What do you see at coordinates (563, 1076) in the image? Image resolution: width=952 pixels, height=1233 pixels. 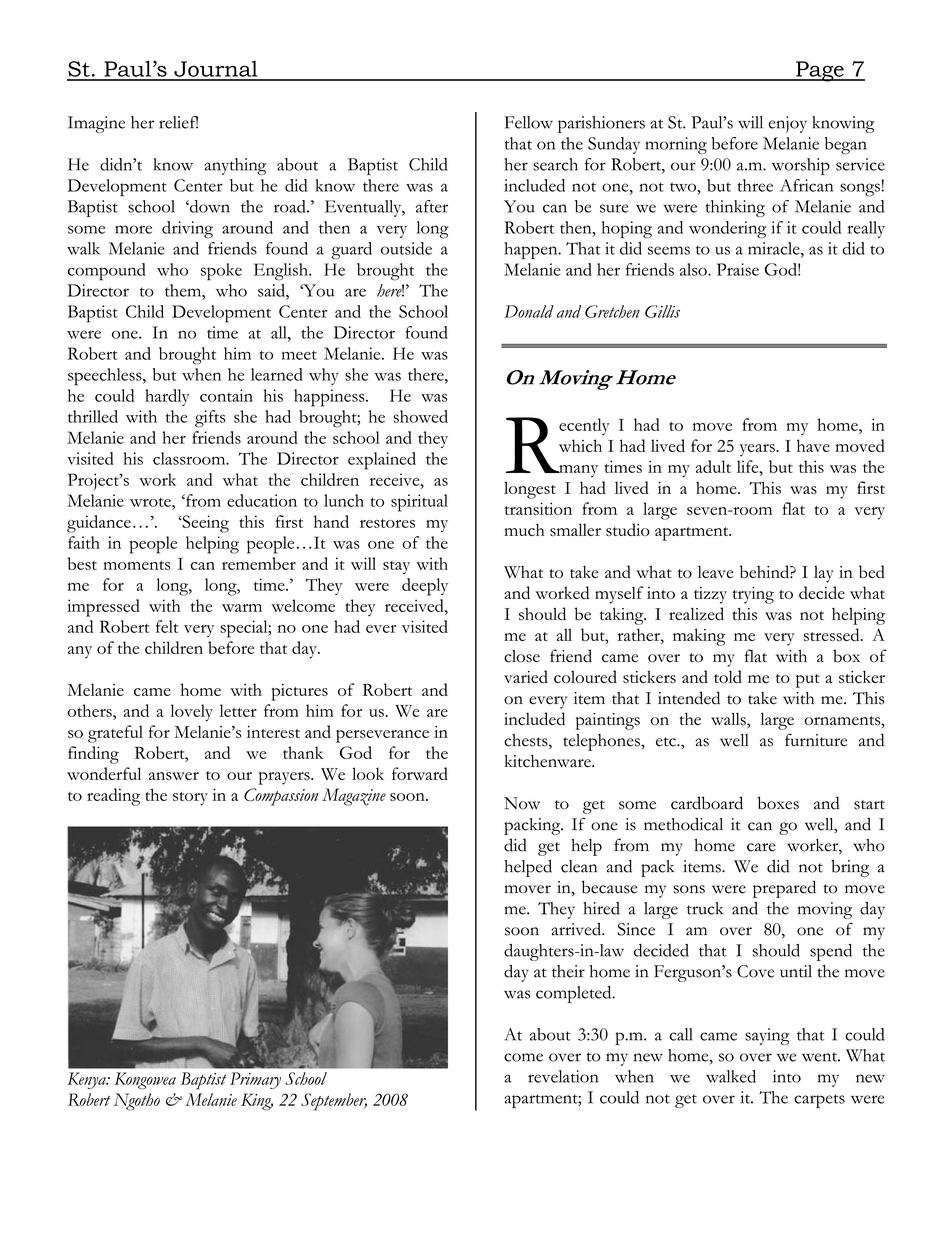 I see `revelation` at bounding box center [563, 1076].
